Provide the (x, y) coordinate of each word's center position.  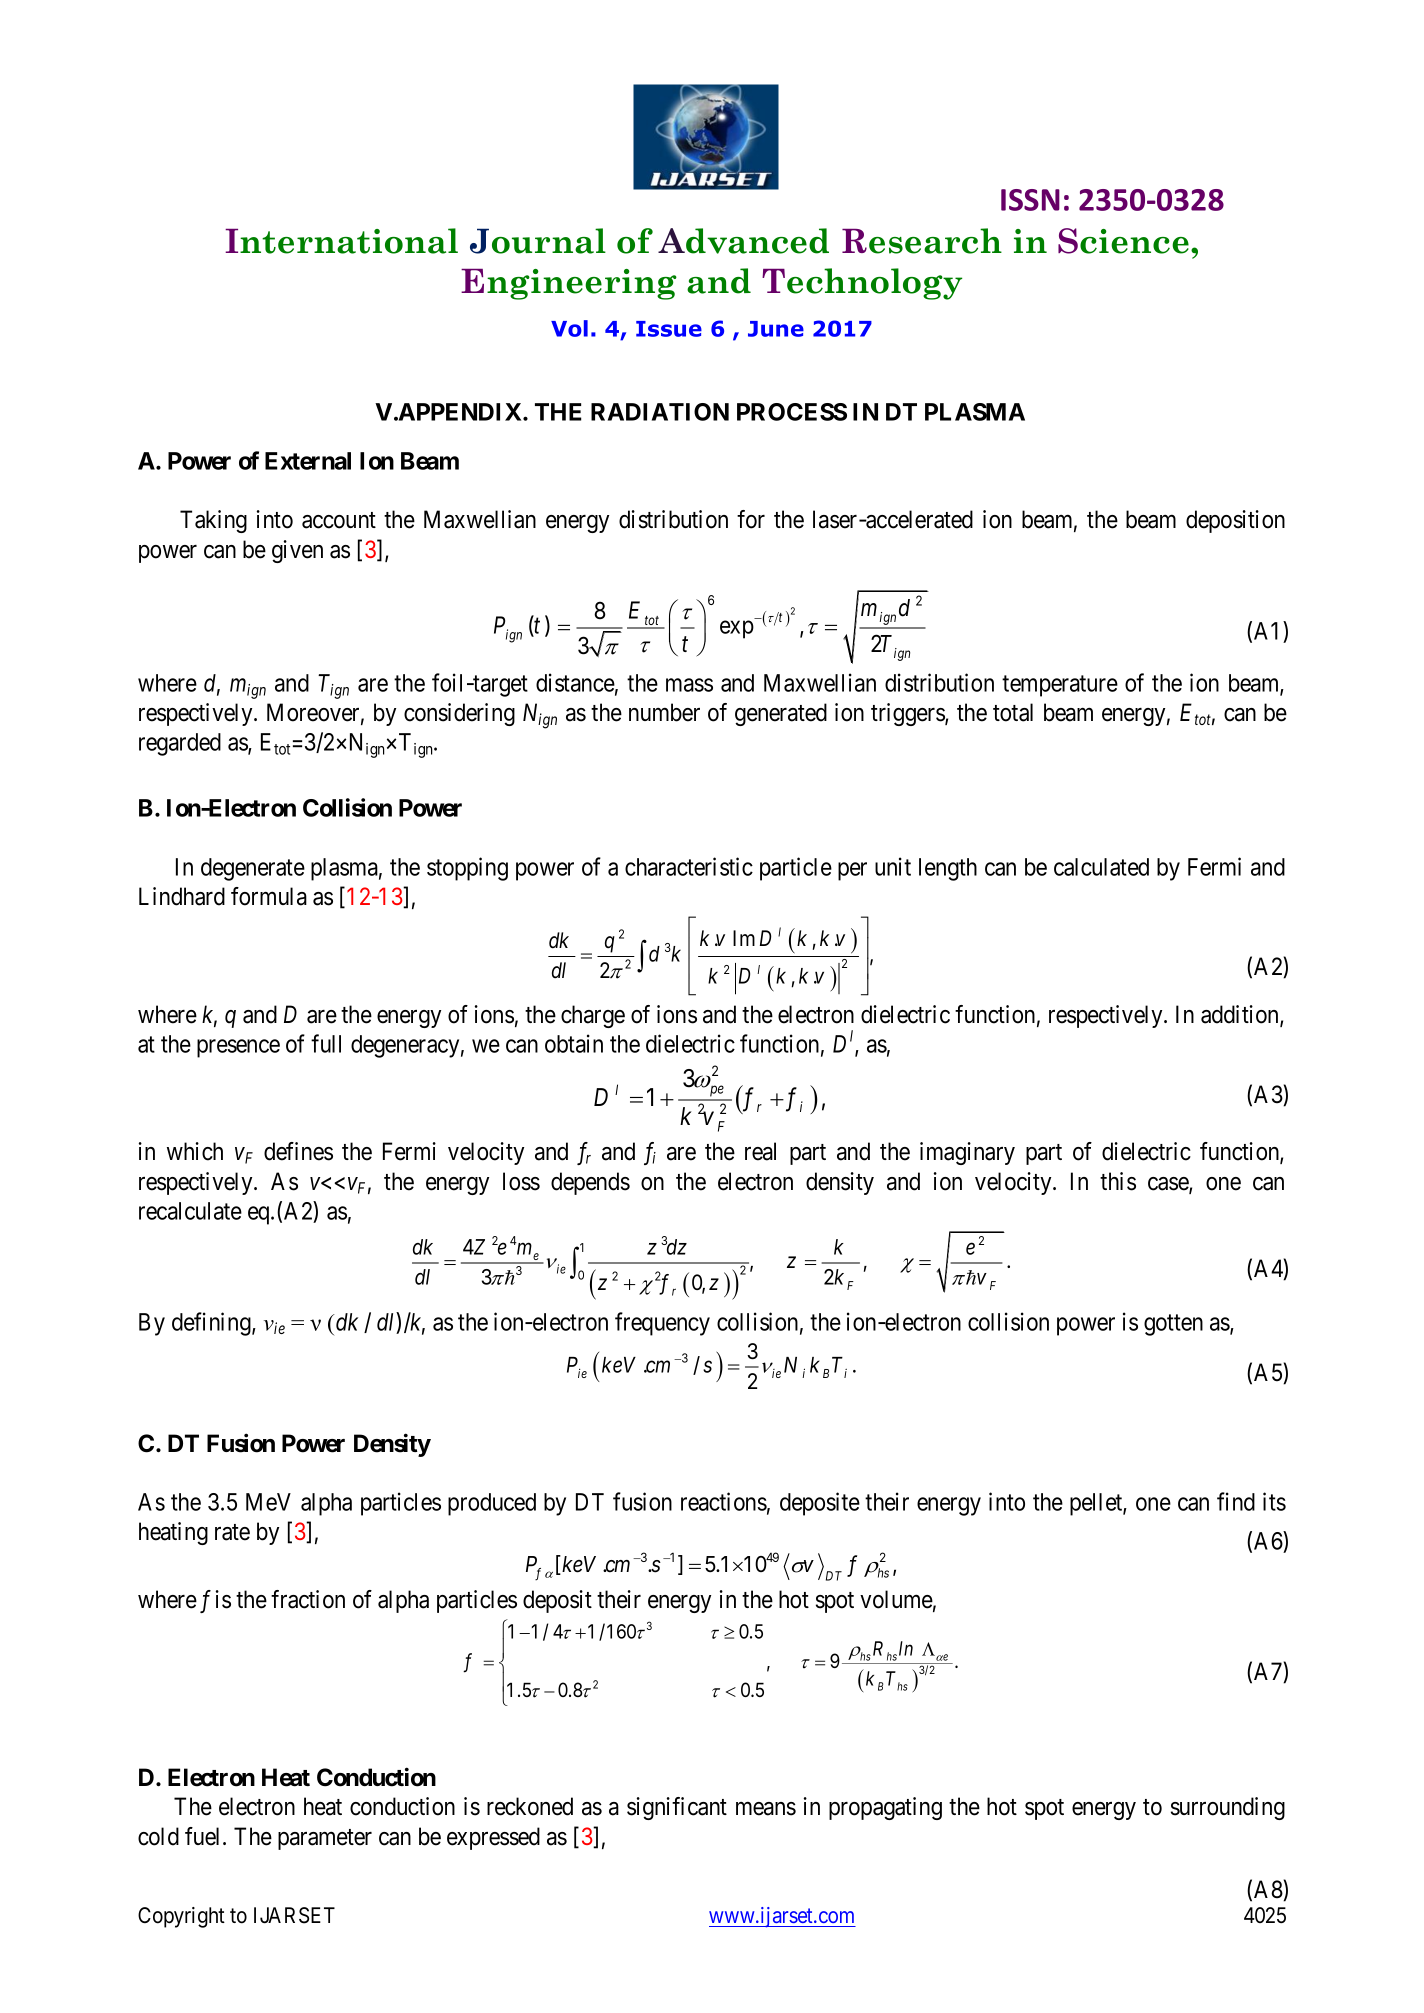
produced (492, 1504)
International (341, 241)
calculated (1101, 867)
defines (298, 1151)
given (297, 551)
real (760, 1151)
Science (1123, 241)
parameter (325, 1839)
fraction (308, 1599)
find (1236, 1501)
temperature (1060, 686)
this (1118, 1181)
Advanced (743, 241)
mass (689, 685)
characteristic (689, 866)
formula (269, 896)
